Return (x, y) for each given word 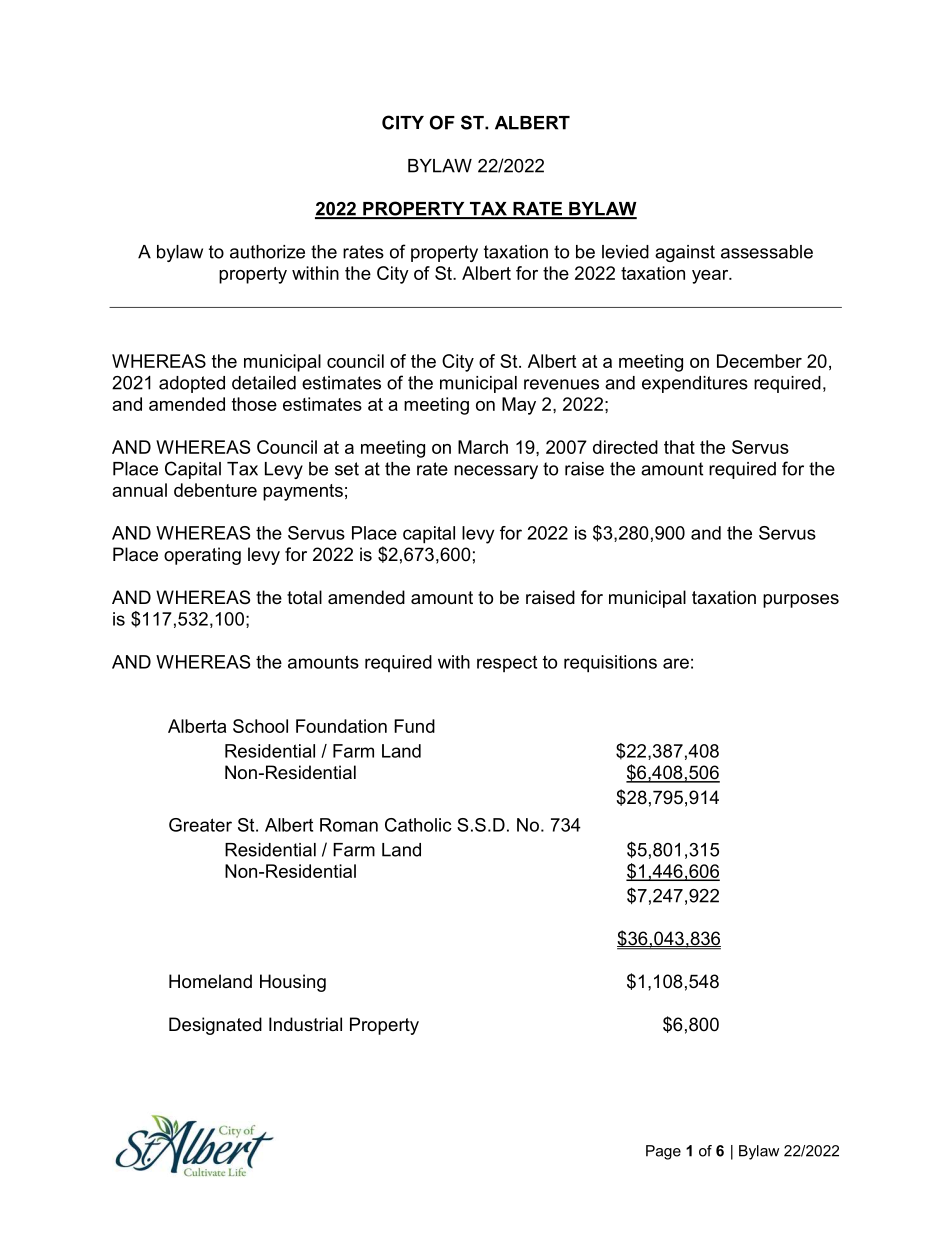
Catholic (418, 825)
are (676, 663)
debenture (215, 490)
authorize (267, 252)
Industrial (305, 1024)
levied (625, 252)
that (679, 447)
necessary (496, 472)
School (260, 726)
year (711, 277)
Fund (414, 726)
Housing (293, 983)
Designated (215, 1026)
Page (663, 1152)
